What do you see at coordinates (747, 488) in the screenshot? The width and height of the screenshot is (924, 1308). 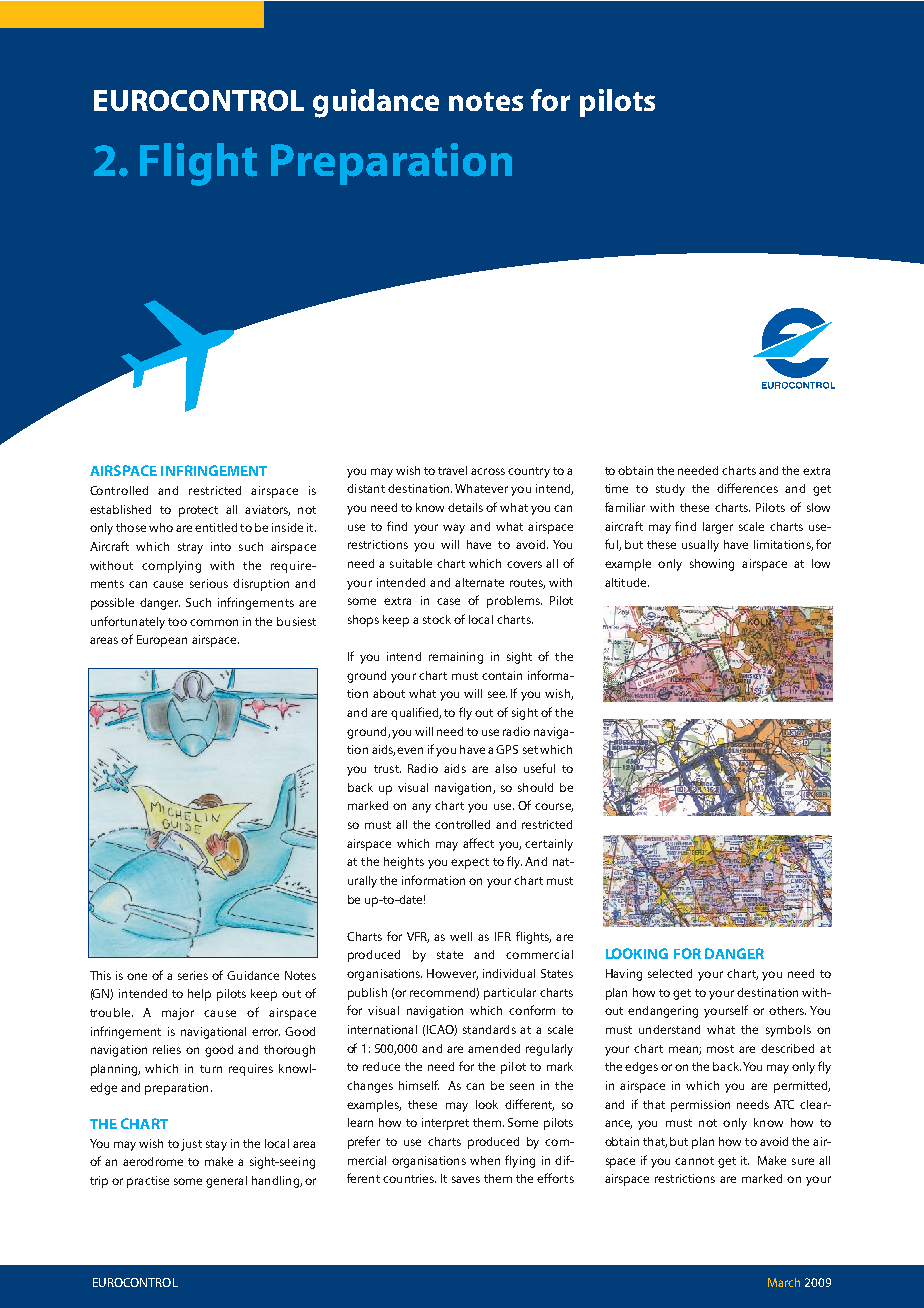 I see `differences` at bounding box center [747, 488].
